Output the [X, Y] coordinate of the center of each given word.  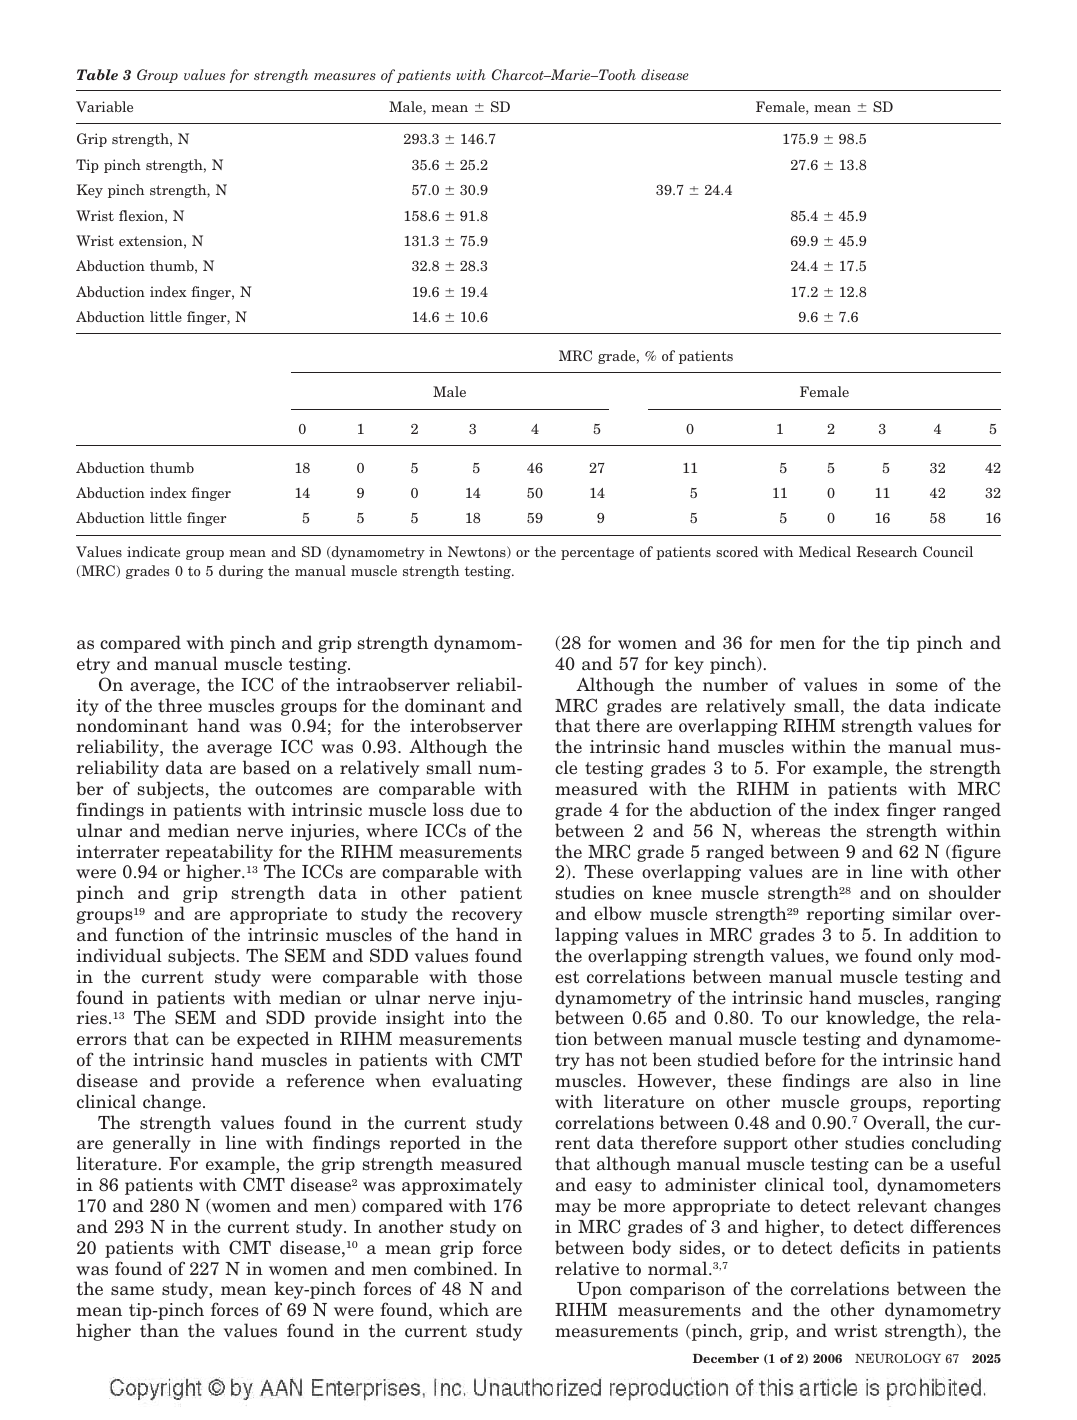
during [241, 572]
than [159, 1330]
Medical [825, 551]
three [180, 705]
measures [345, 76]
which [464, 1309]
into [470, 1017]
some [917, 686]
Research [887, 551]
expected [273, 1040]
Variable [104, 106]
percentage [597, 553]
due [485, 809]
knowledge [871, 1019]
